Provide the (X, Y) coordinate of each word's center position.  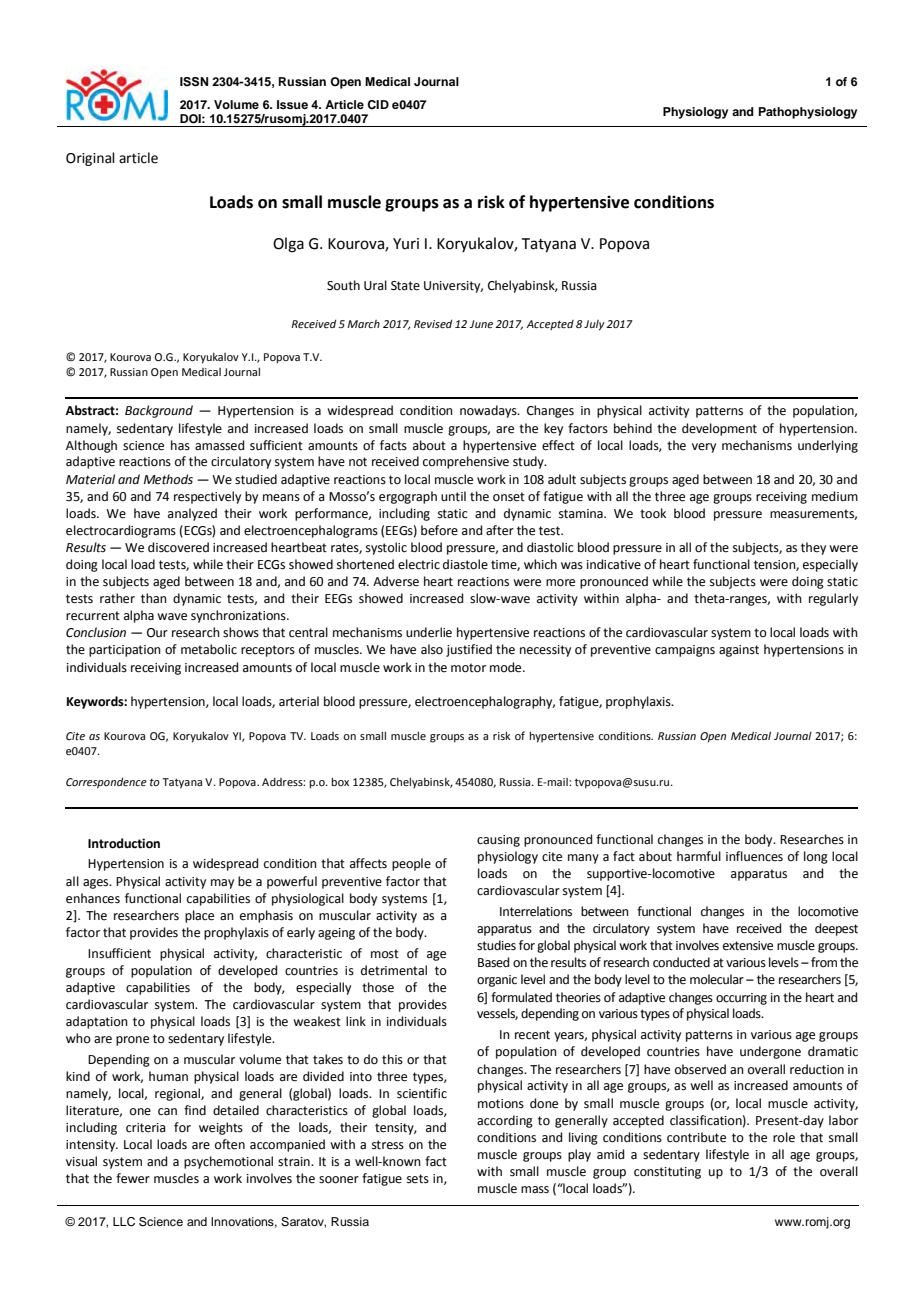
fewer (133, 1178)
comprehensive (466, 462)
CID (378, 105)
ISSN (194, 82)
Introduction (124, 843)
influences (754, 856)
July (594, 325)
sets (418, 1179)
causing (498, 841)
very (704, 448)
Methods (168, 479)
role (784, 1137)
